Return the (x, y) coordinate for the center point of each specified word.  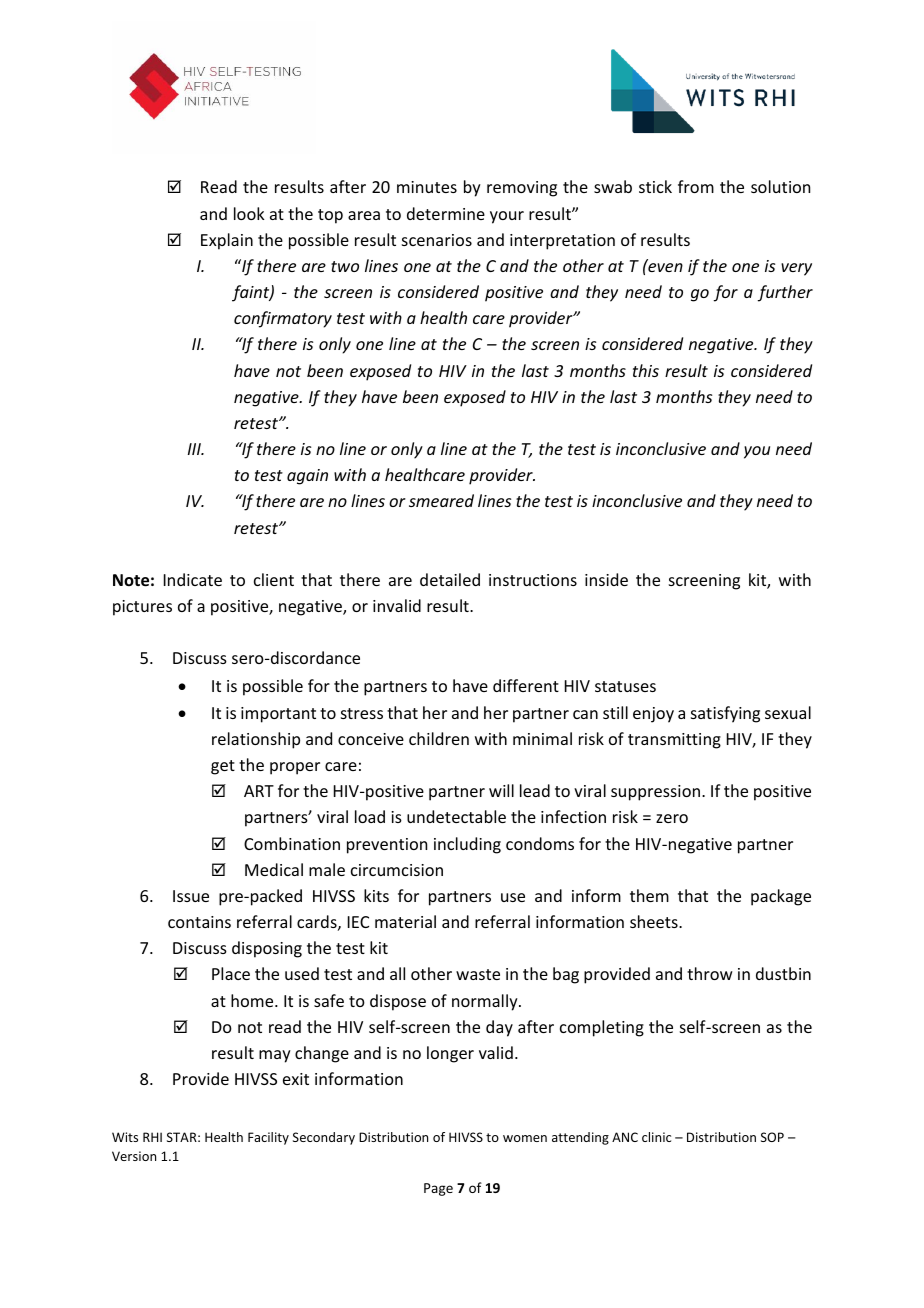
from (696, 186)
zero (672, 818)
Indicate (193, 579)
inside (606, 579)
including (467, 845)
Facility (268, 1138)
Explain (227, 241)
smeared (441, 500)
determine (446, 213)
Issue (191, 896)
